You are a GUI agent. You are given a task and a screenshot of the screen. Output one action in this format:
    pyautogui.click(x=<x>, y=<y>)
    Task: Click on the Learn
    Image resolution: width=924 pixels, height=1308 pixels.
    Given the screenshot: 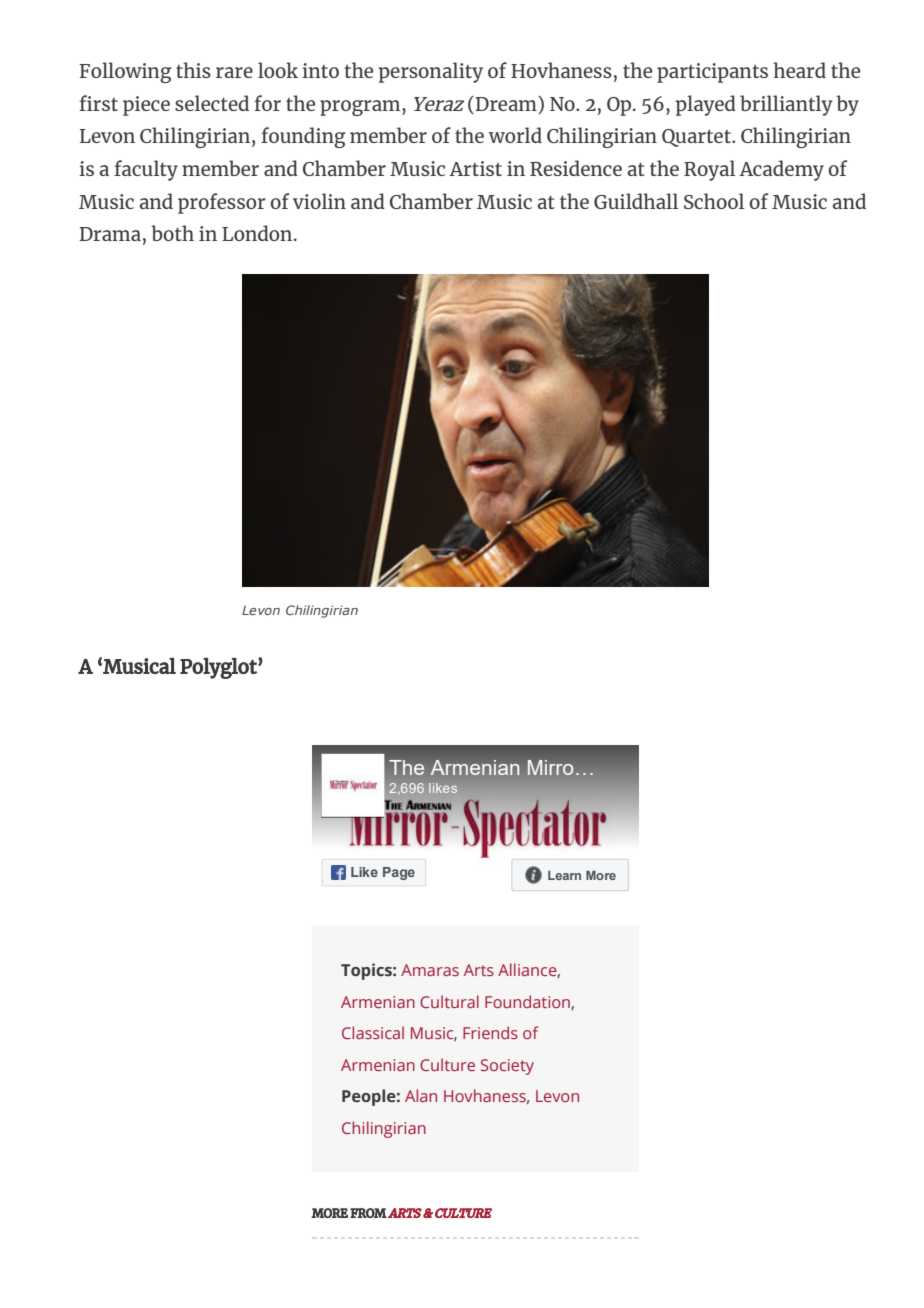 What is the action you would take?
    pyautogui.click(x=564, y=875)
